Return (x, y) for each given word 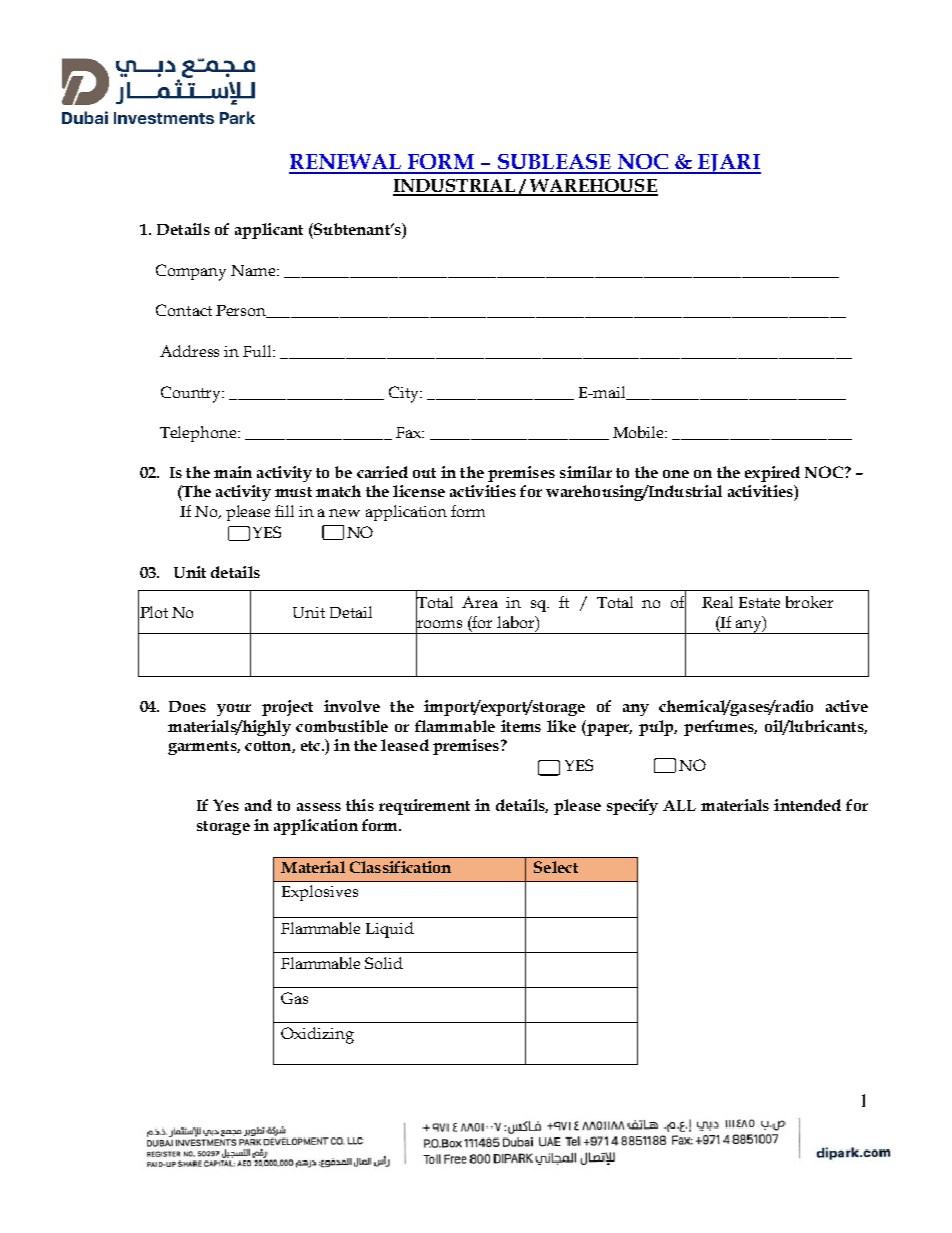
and (258, 805)
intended (807, 805)
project (287, 708)
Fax (410, 432)
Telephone (199, 434)
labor (517, 623)
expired (772, 474)
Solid (384, 963)
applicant (269, 231)
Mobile (639, 432)
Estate (759, 602)
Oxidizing (317, 1035)
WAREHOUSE (593, 187)
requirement (424, 807)
